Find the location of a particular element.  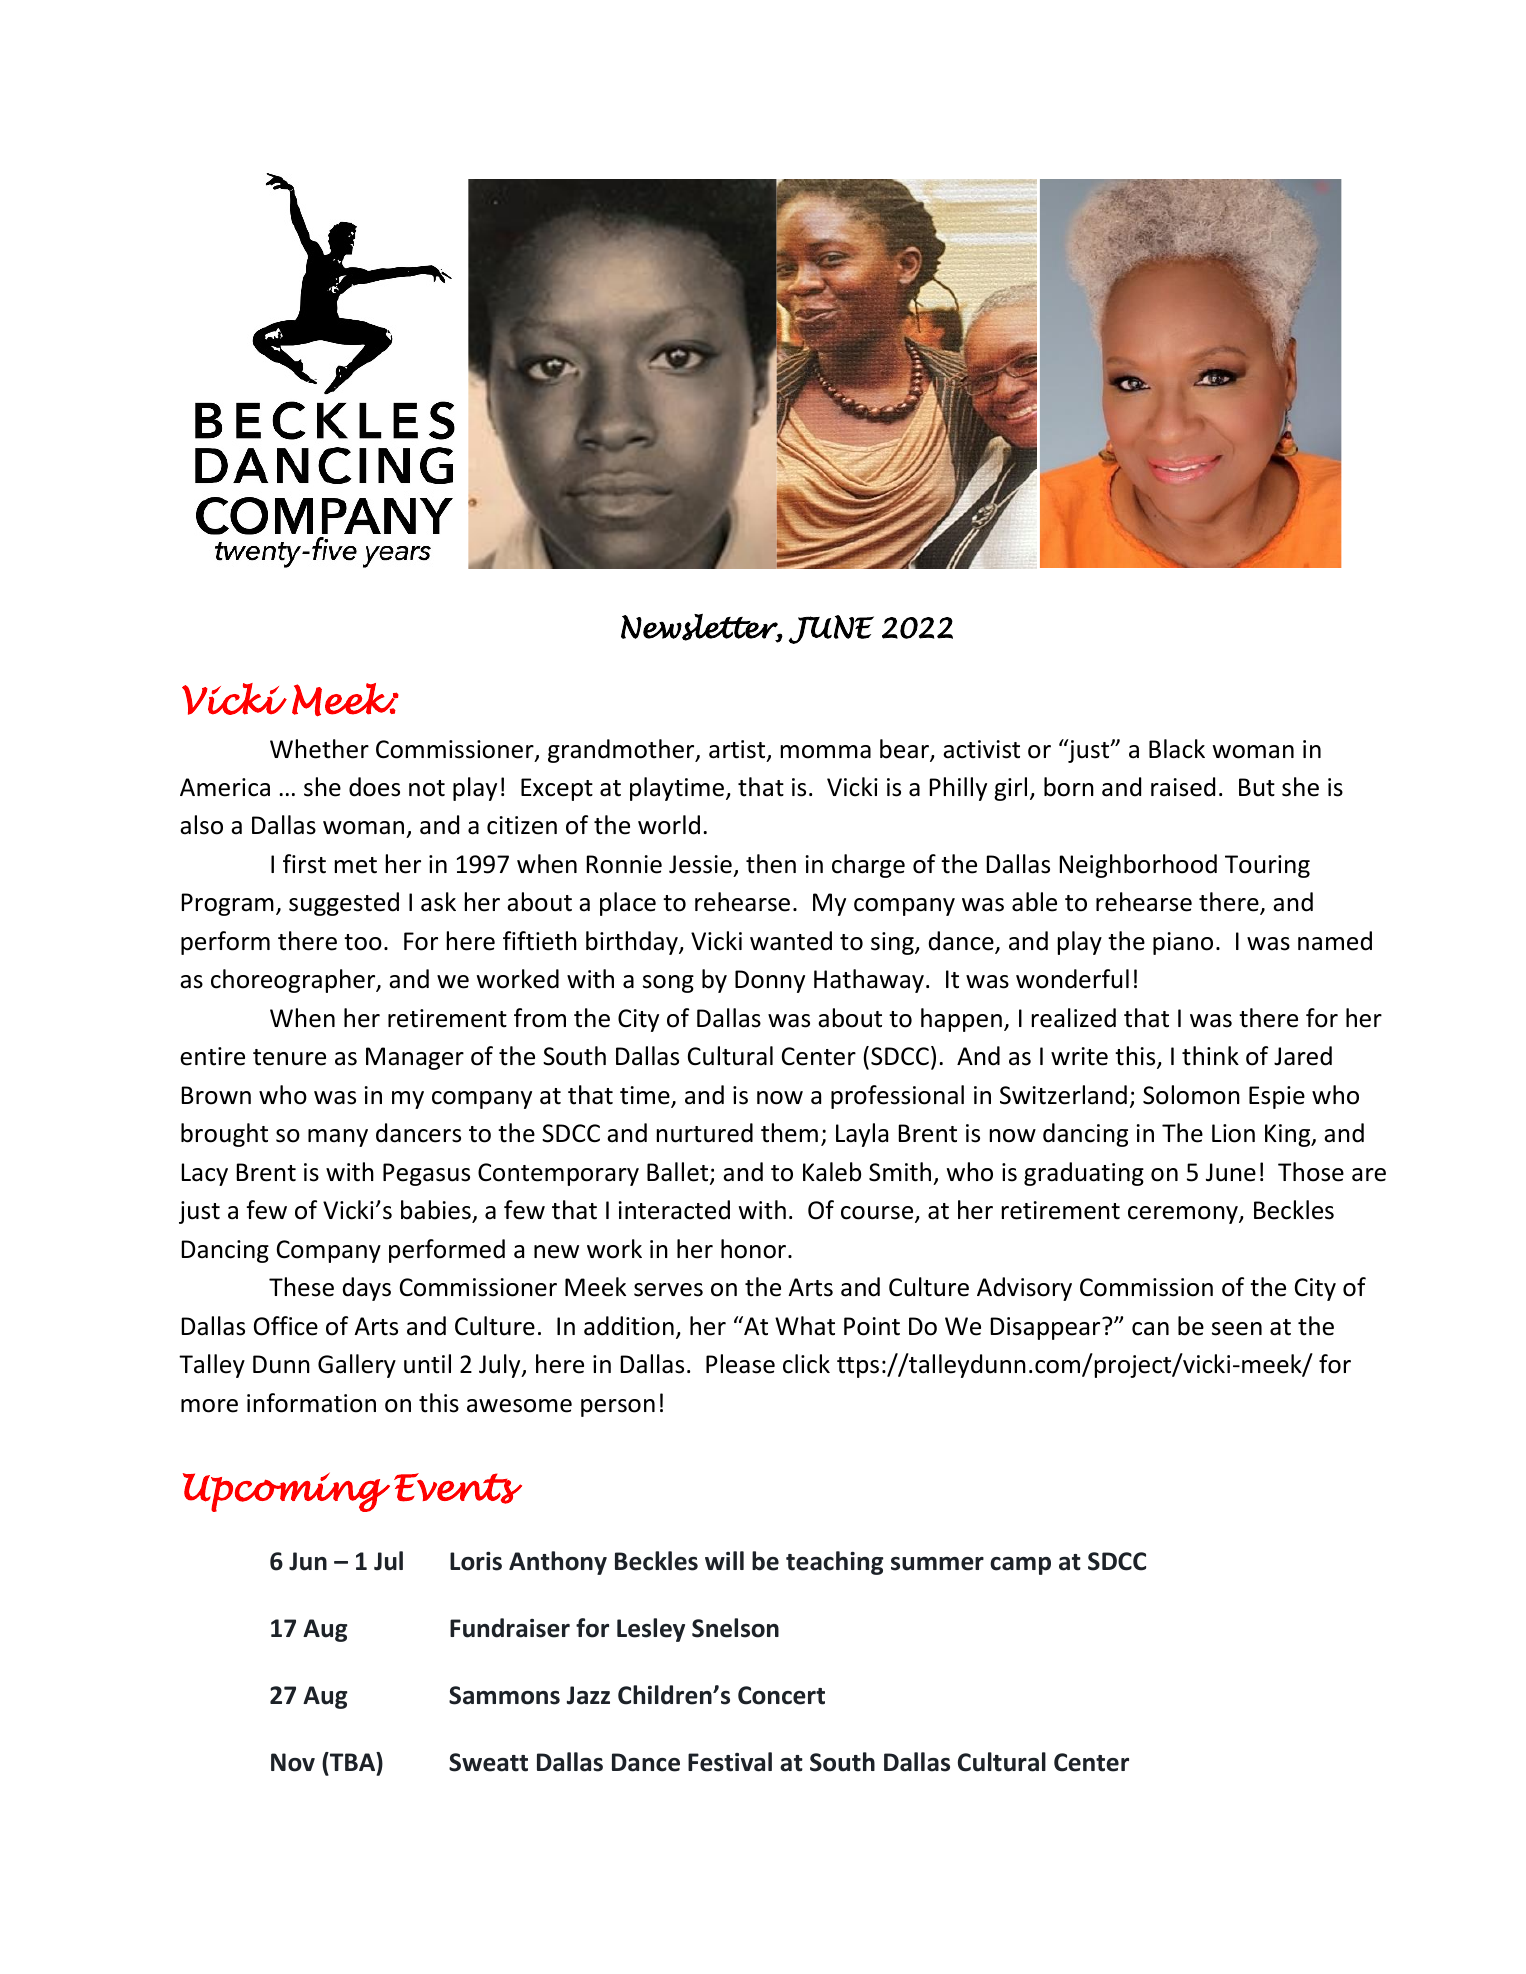

Please is located at coordinates (740, 1364).
